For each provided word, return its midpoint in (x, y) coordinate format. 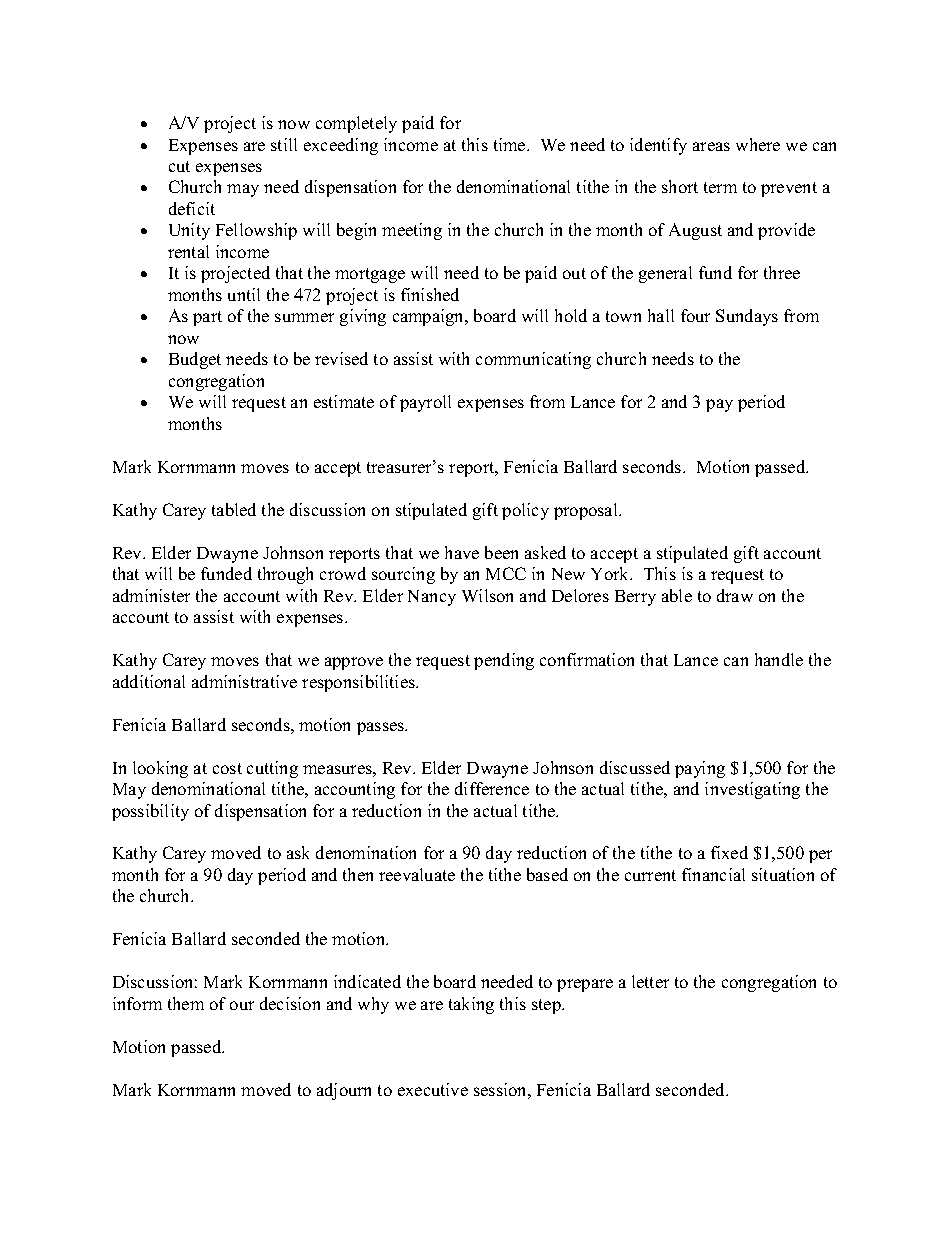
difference (492, 788)
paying (700, 769)
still (284, 144)
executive (433, 1089)
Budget (195, 360)
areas (711, 146)
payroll (425, 403)
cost (227, 768)
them (186, 1003)
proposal (587, 511)
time (511, 144)
